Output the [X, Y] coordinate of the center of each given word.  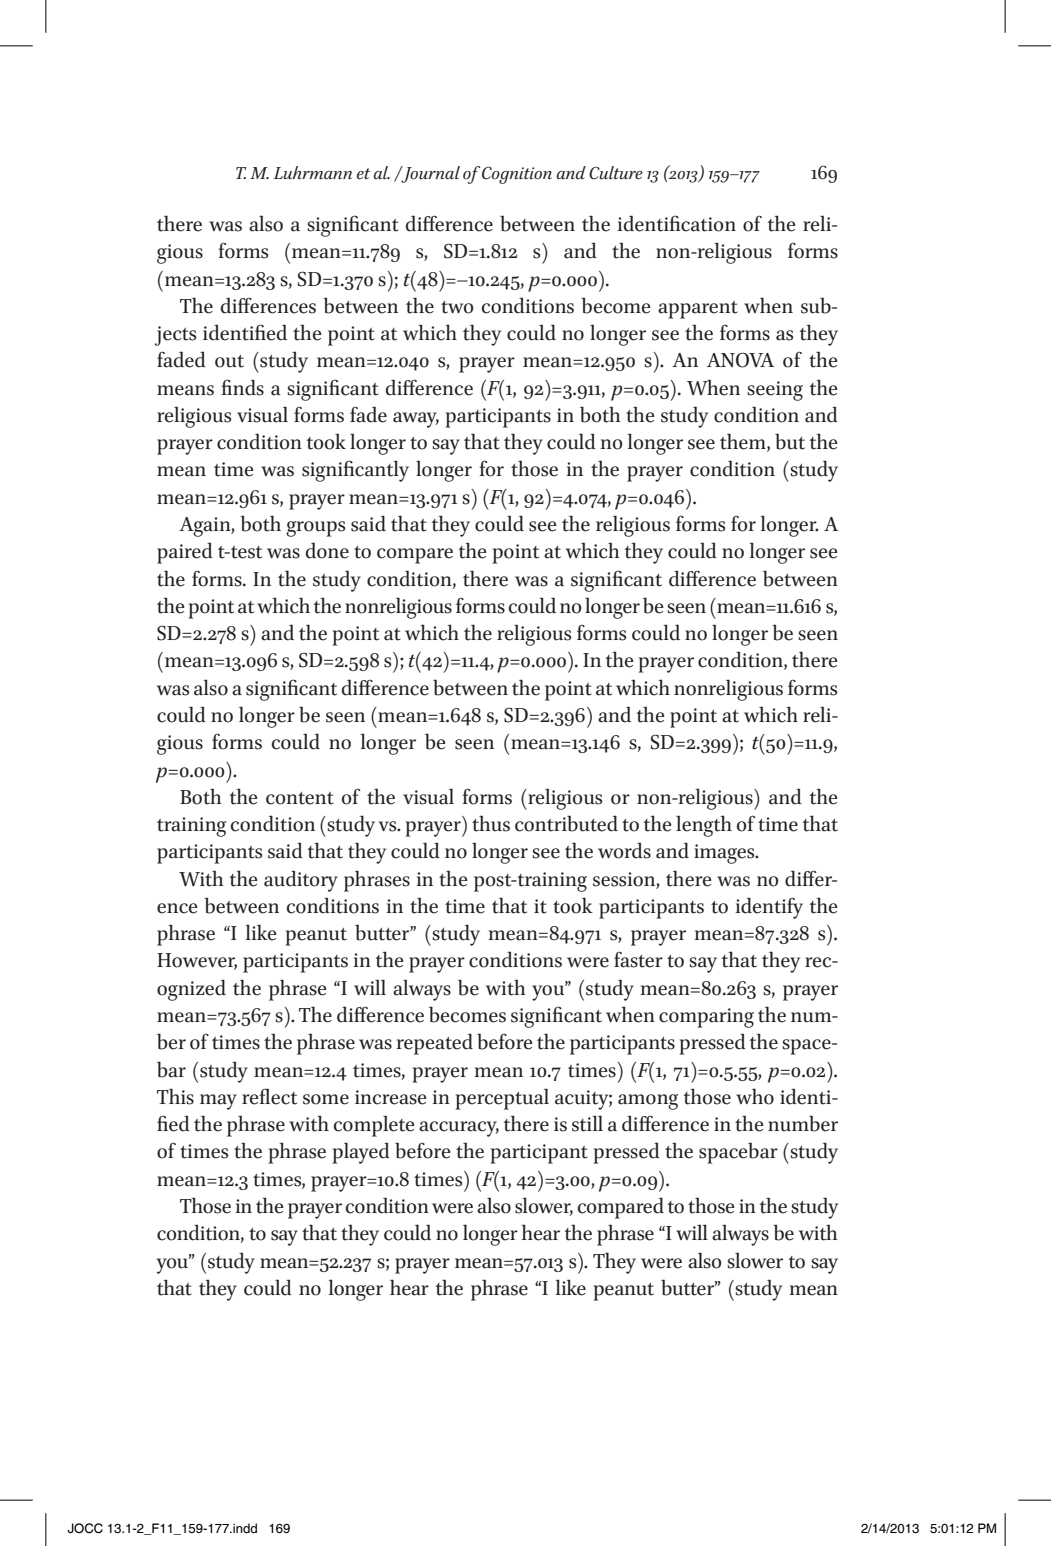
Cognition [517, 175]
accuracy [459, 1129]
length [704, 826]
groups [315, 529]
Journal [429, 174]
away [416, 420]
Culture [616, 173]
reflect [269, 1096]
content [300, 798]
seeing [775, 391]
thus [491, 823]
